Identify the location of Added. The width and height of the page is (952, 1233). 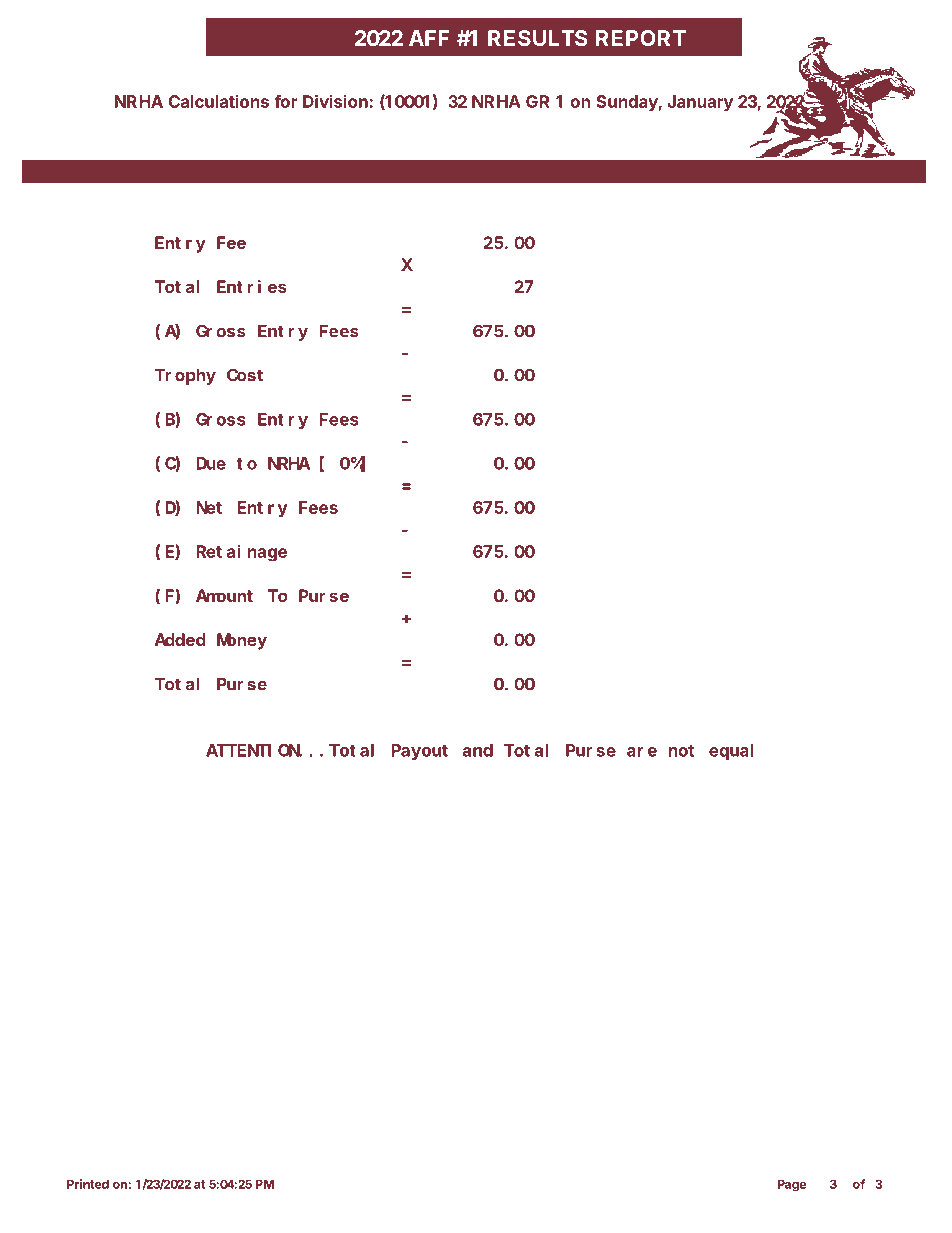
(180, 639).
